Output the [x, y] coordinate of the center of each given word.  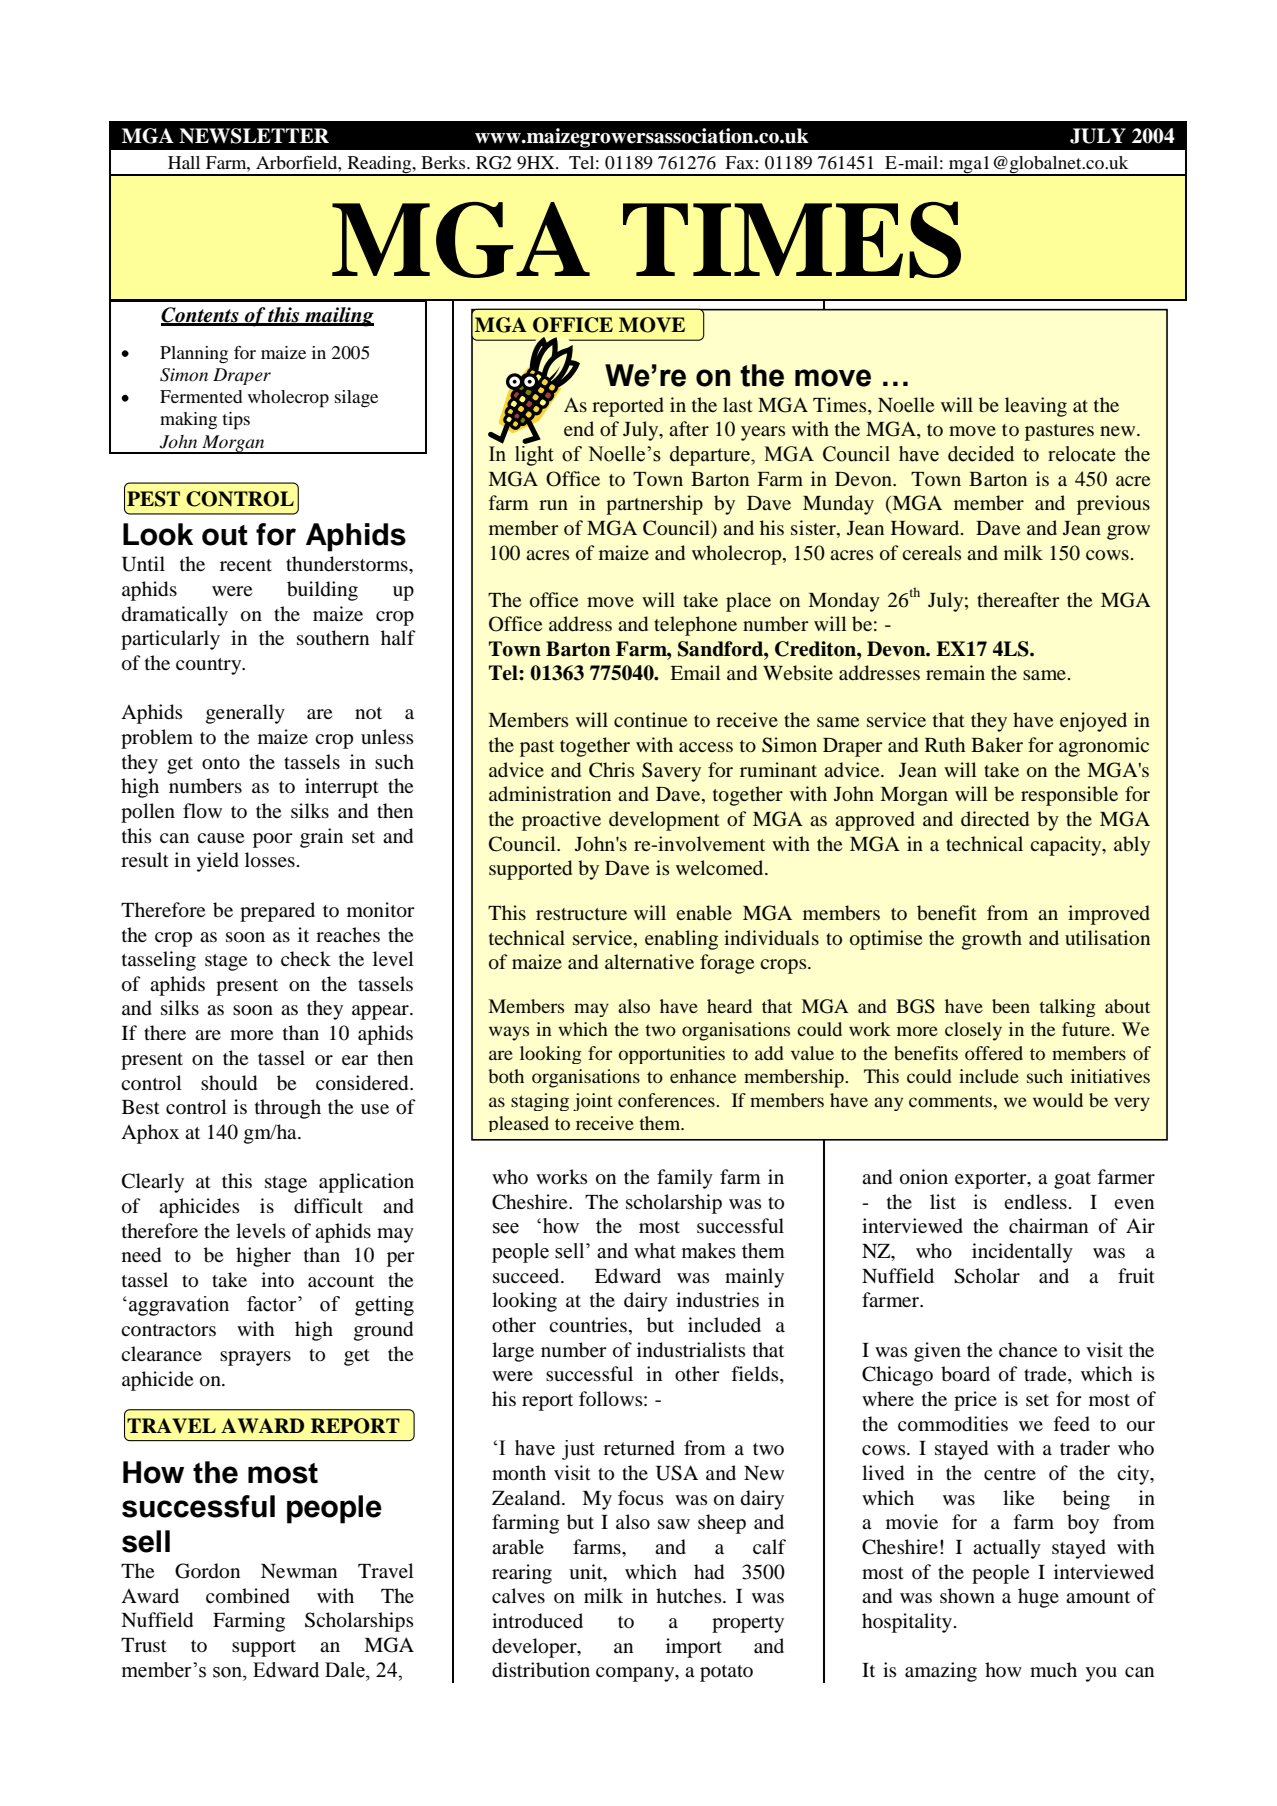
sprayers [255, 1358]
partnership [654, 505]
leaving [1036, 407]
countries [588, 1325]
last [738, 404]
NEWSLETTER [254, 136]
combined [248, 1596]
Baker [997, 744]
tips [236, 421]
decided [981, 454]
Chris [611, 770]
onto [221, 763]
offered [994, 1053]
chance [1028, 1349]
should [229, 1083]
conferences [667, 1100]
